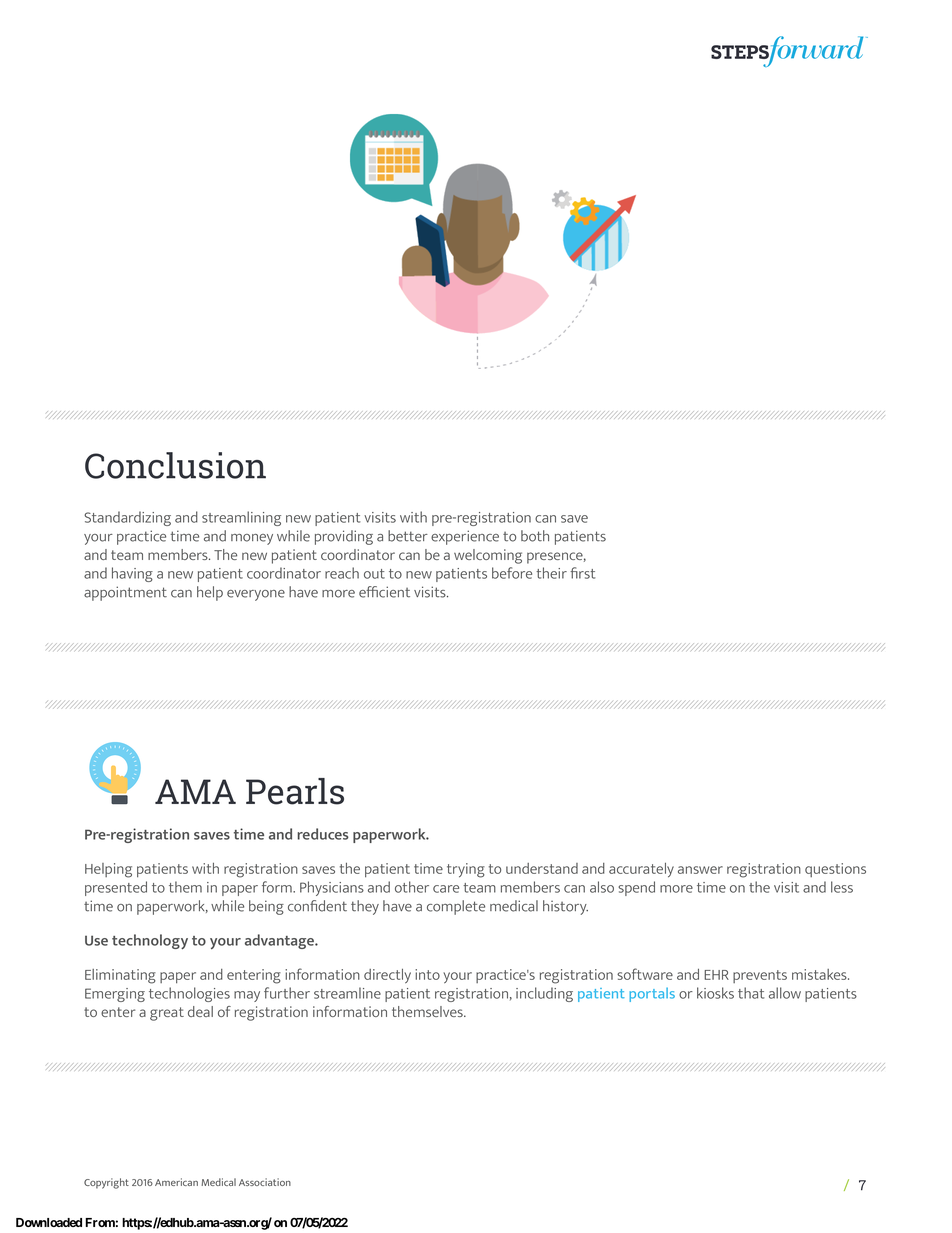 The image size is (952, 1233). What do you see at coordinates (125, 593) in the document?
I see `appointment` at bounding box center [125, 593].
